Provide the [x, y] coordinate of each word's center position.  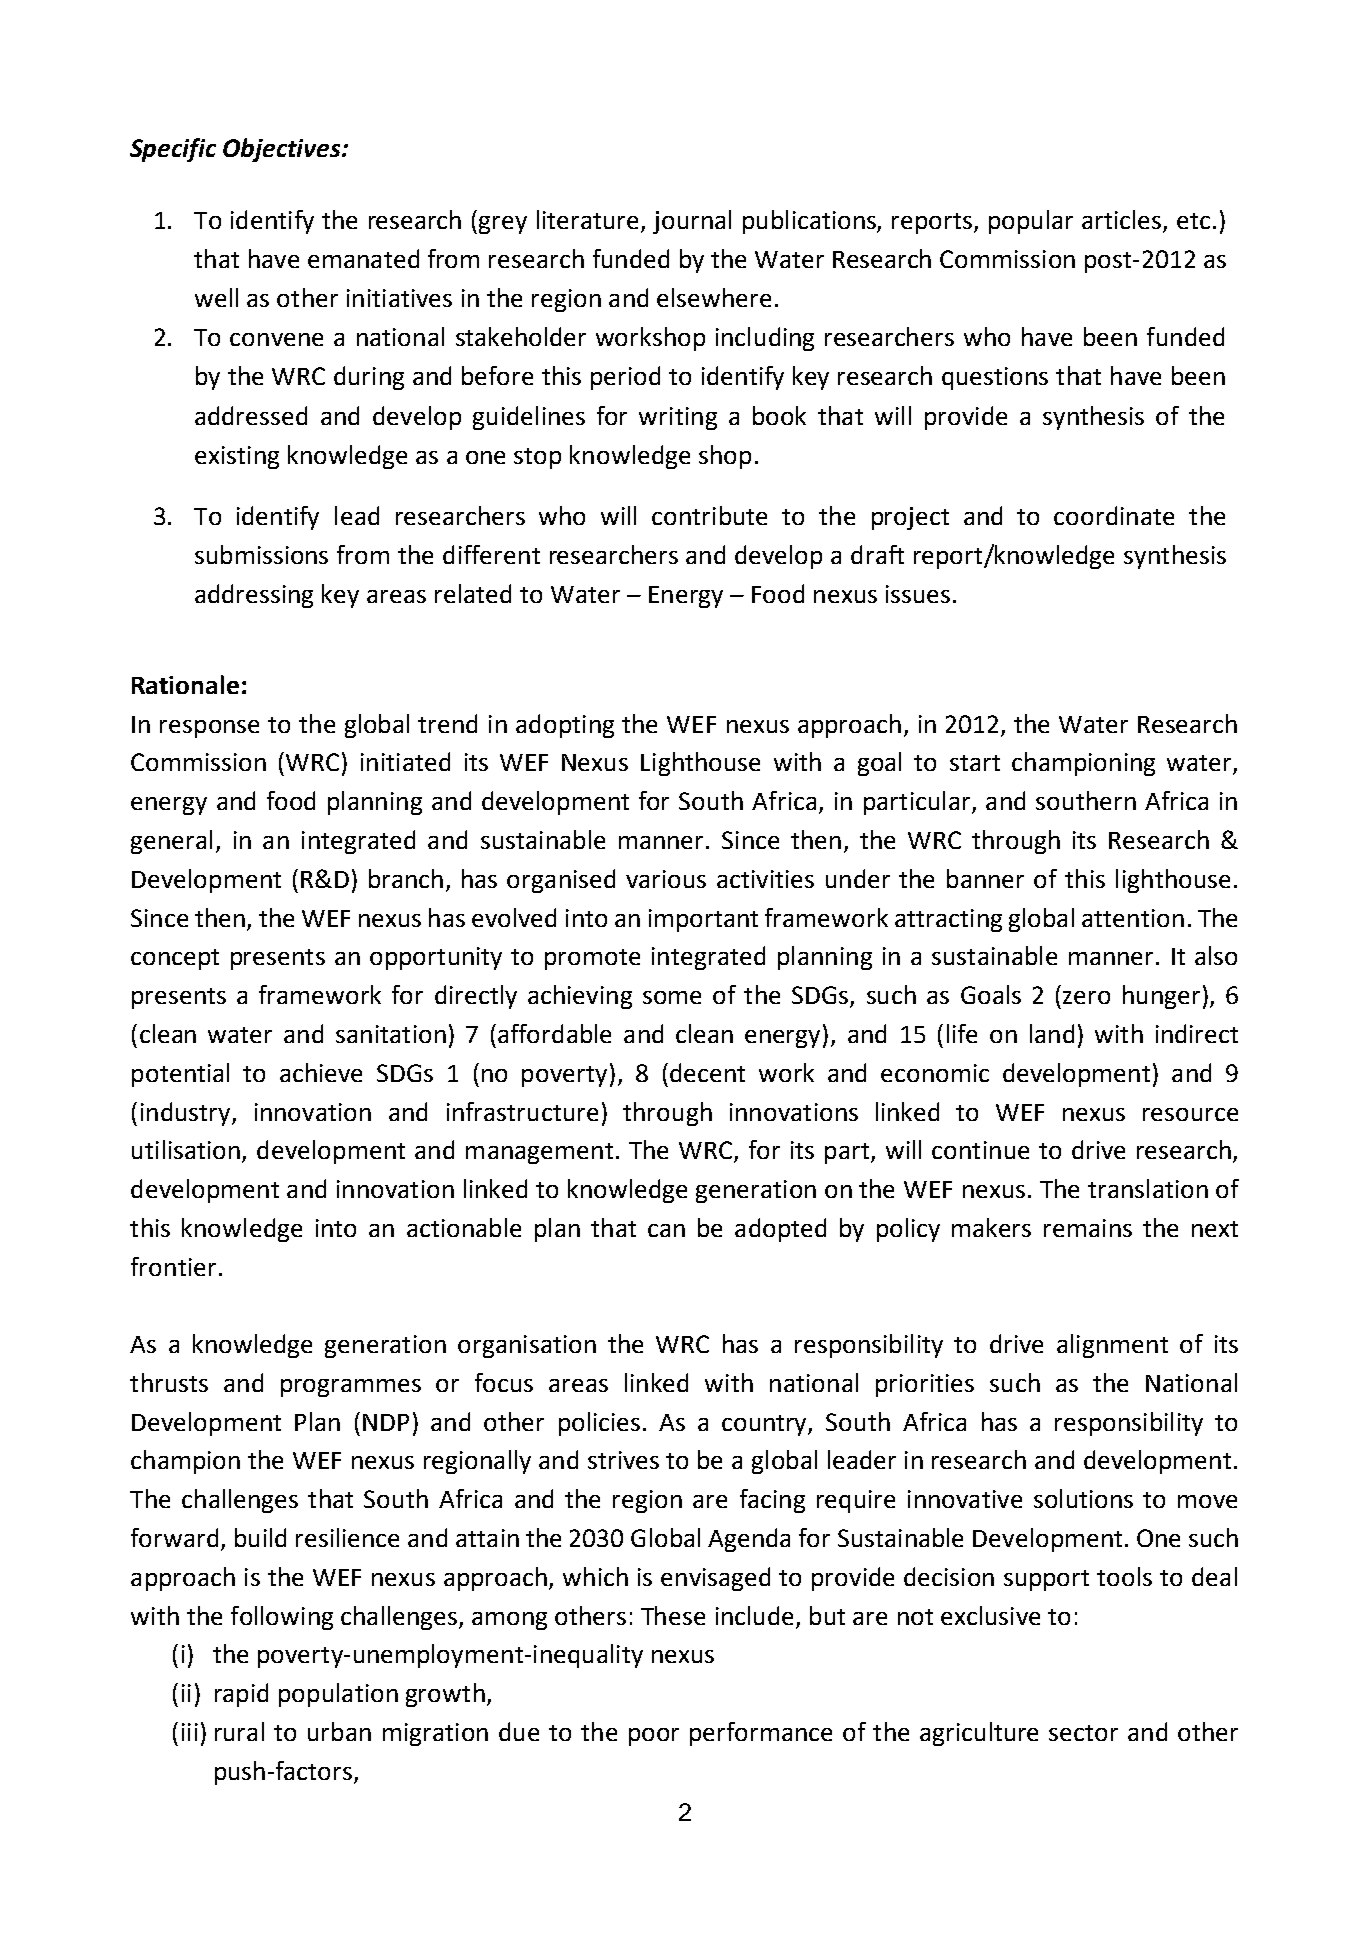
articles [1123, 221]
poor [654, 1737]
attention [1133, 918]
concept [175, 959]
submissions [261, 554]
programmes [351, 1388]
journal [692, 222]
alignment [1112, 1346]
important [703, 920]
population [338, 1695]
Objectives [283, 150]
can [666, 1230]
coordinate [1114, 515]
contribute [709, 515]
